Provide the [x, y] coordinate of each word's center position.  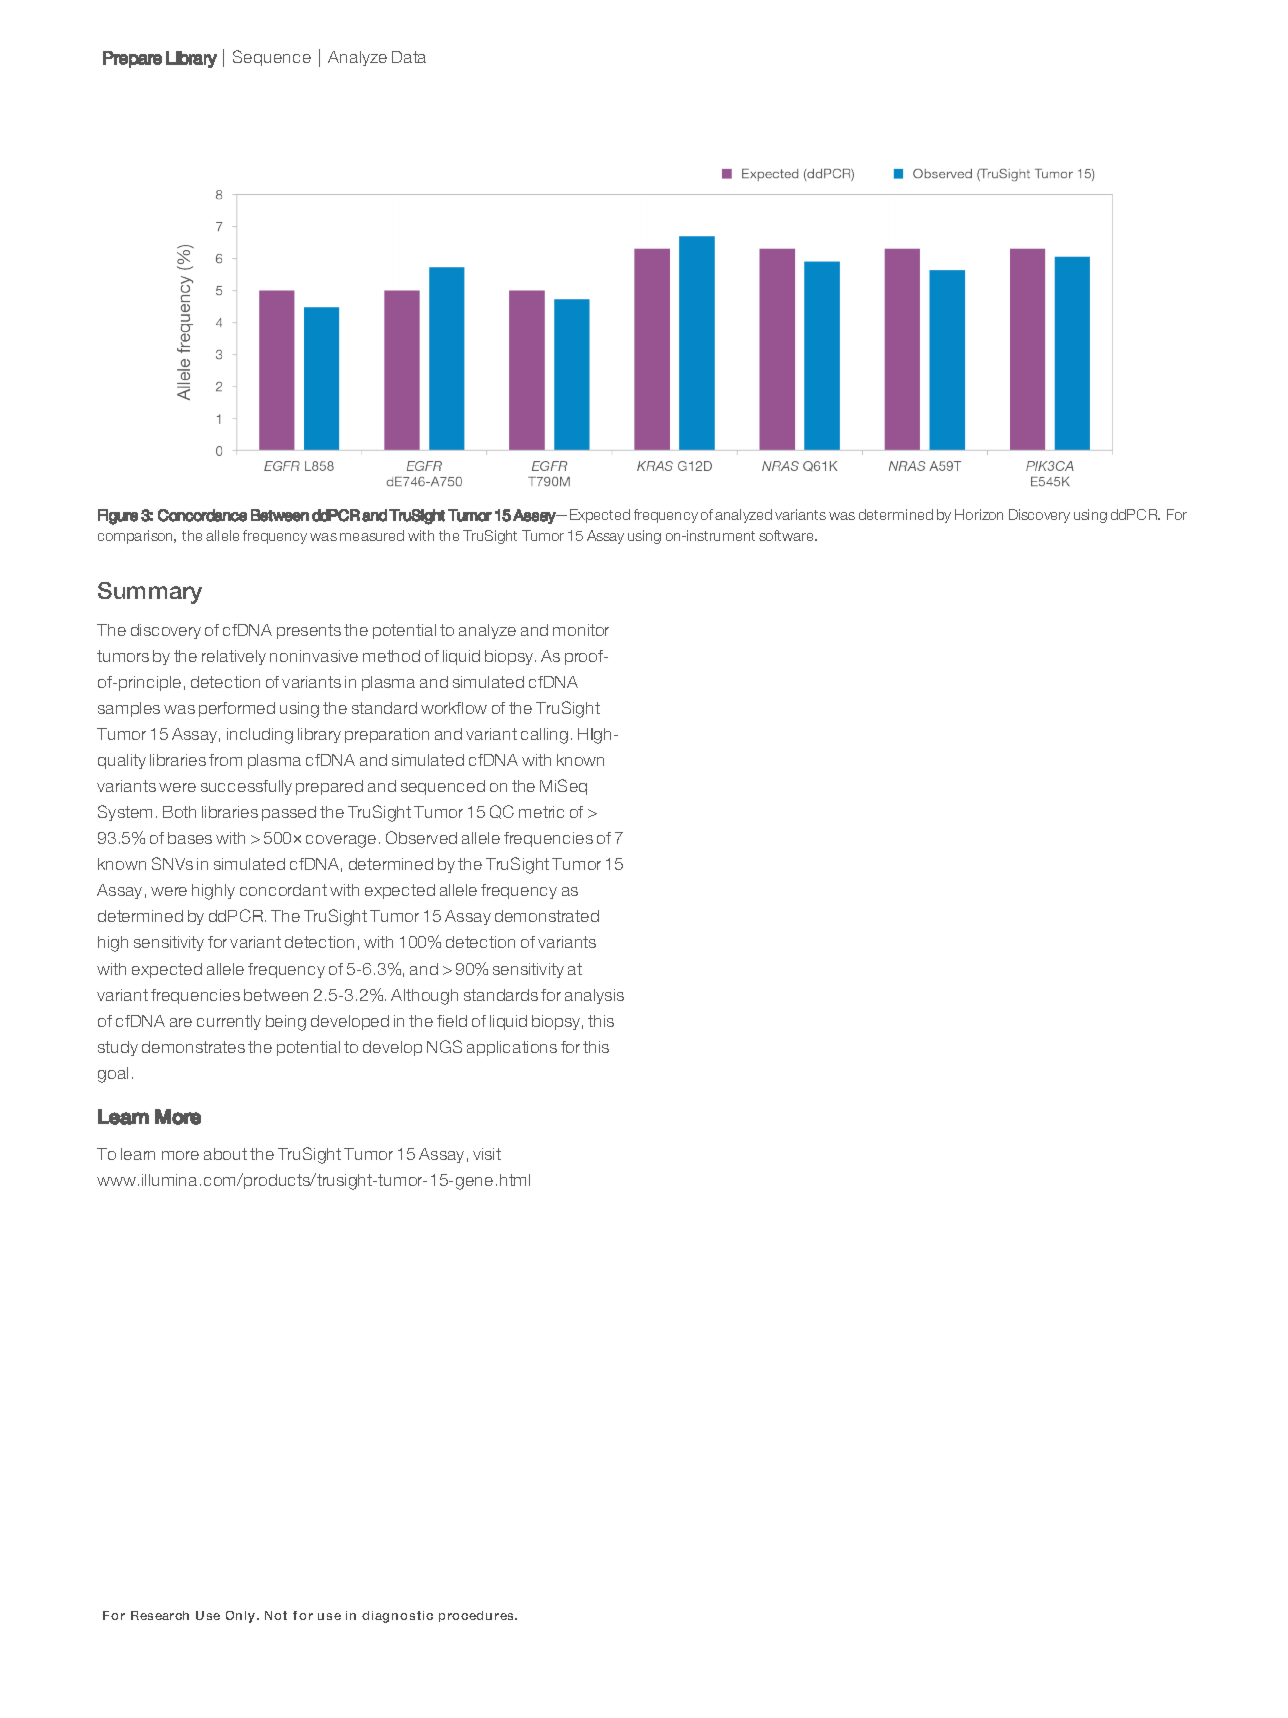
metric [541, 812]
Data [409, 57]
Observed [421, 837]
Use [208, 1615]
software [788, 535]
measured [372, 535]
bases [190, 838]
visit [487, 1154]
